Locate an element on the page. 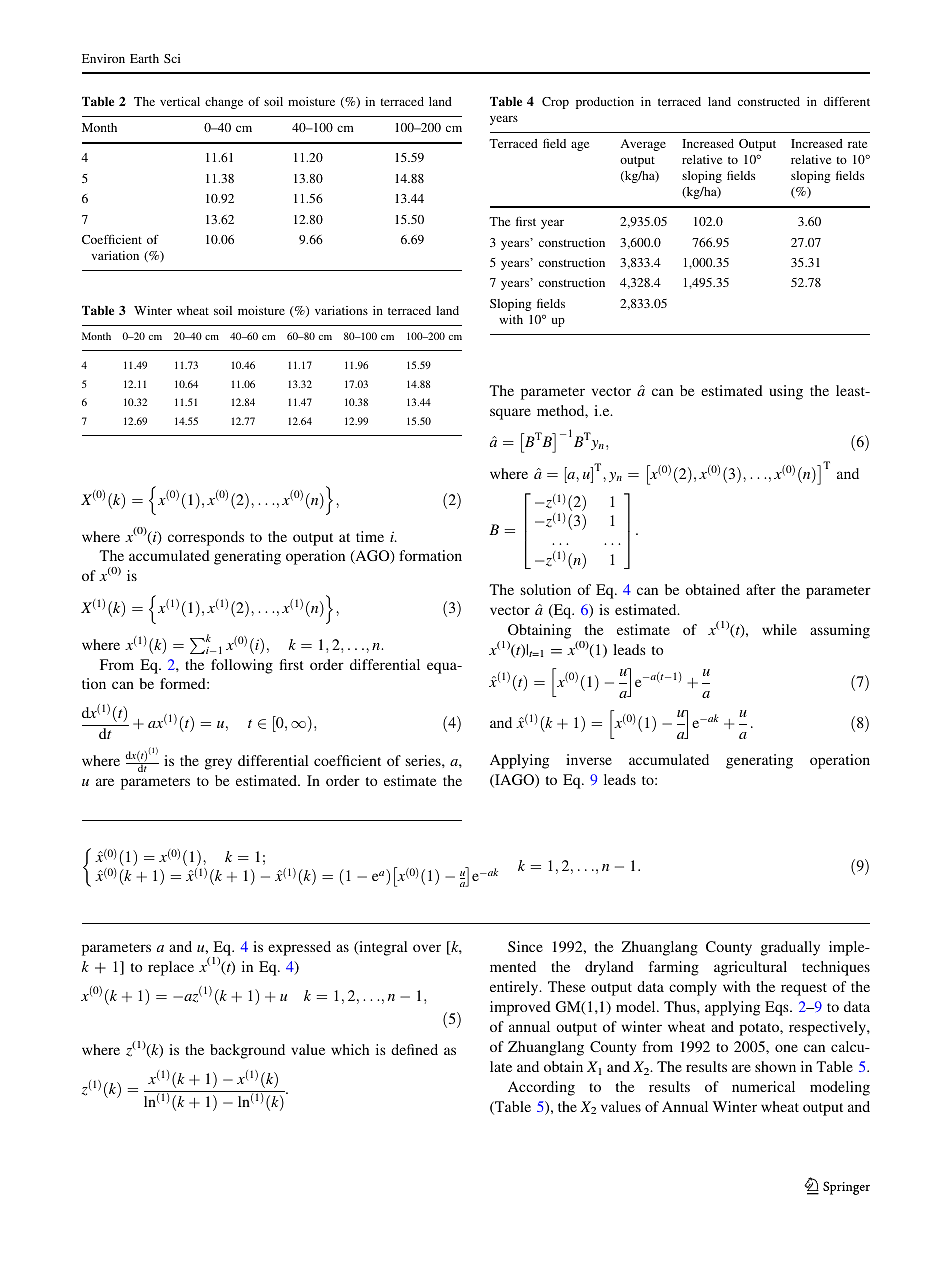 The width and height of the document is (952, 1265). Average is located at coordinates (643, 145).
